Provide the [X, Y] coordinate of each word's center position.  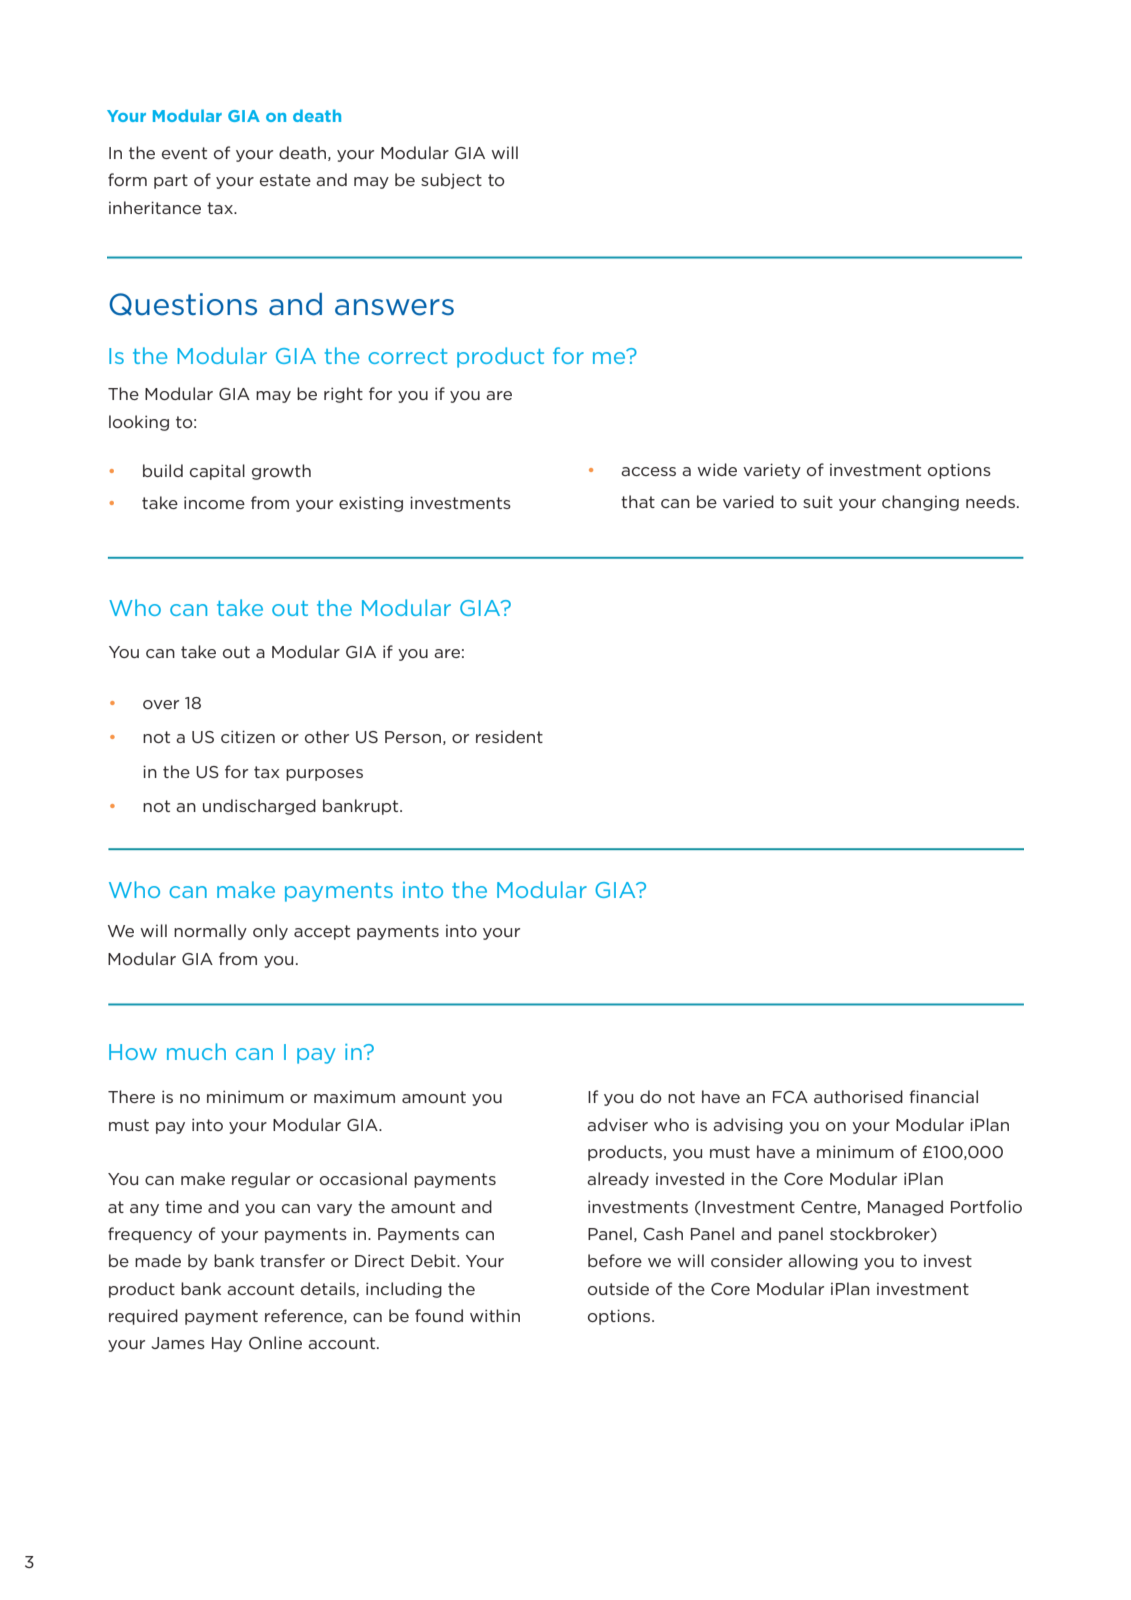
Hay [227, 1344]
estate [285, 180]
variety [772, 471]
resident [509, 736]
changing [920, 503]
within [495, 1315]
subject [451, 181]
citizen [248, 736]
